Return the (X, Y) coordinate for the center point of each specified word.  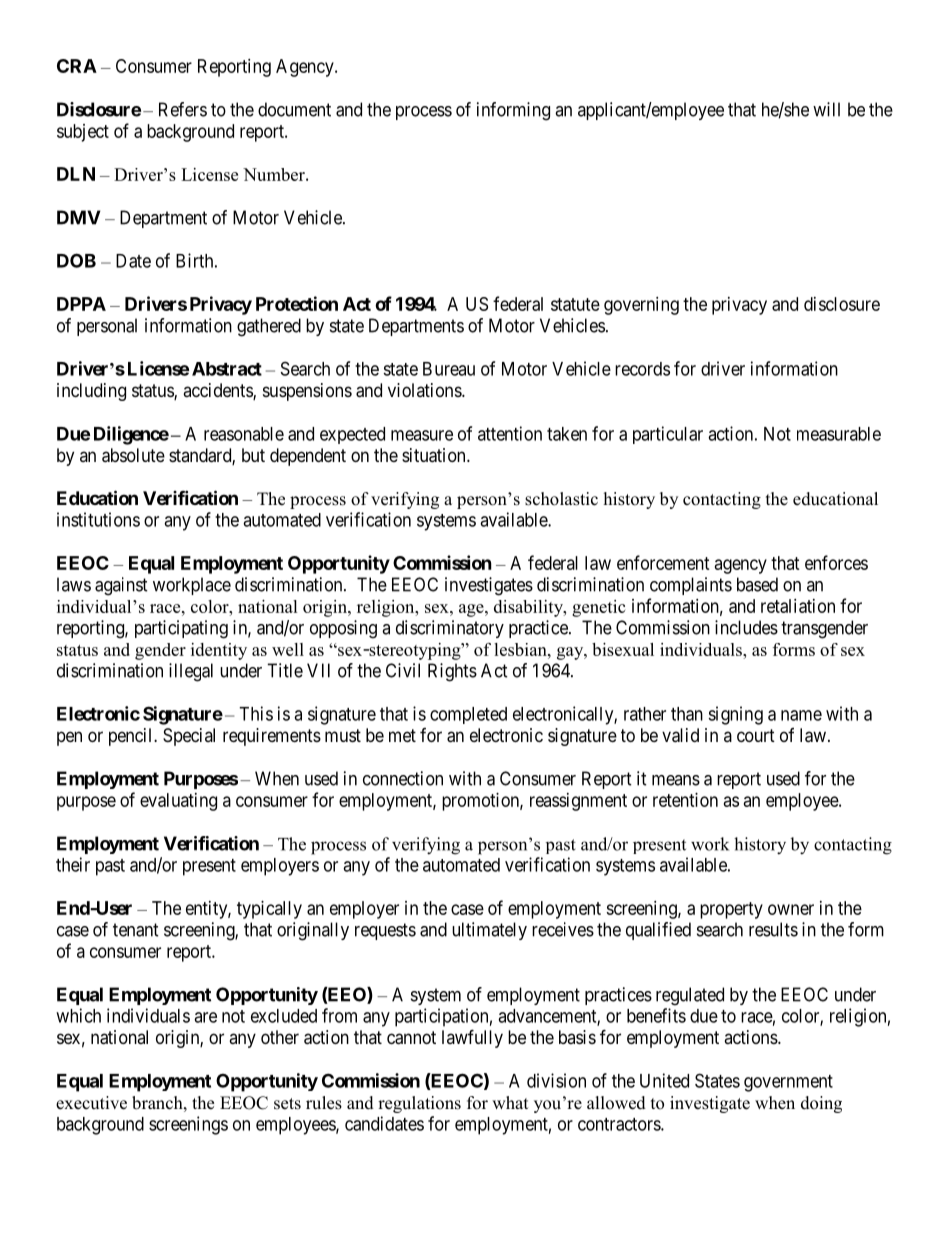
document (294, 109)
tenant (136, 930)
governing (641, 306)
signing (735, 715)
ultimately (489, 931)
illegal (191, 672)
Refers (183, 109)
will (826, 109)
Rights (452, 672)
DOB (76, 260)
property (731, 910)
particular (668, 435)
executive (91, 1103)
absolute (133, 455)
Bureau (449, 369)
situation (435, 455)
